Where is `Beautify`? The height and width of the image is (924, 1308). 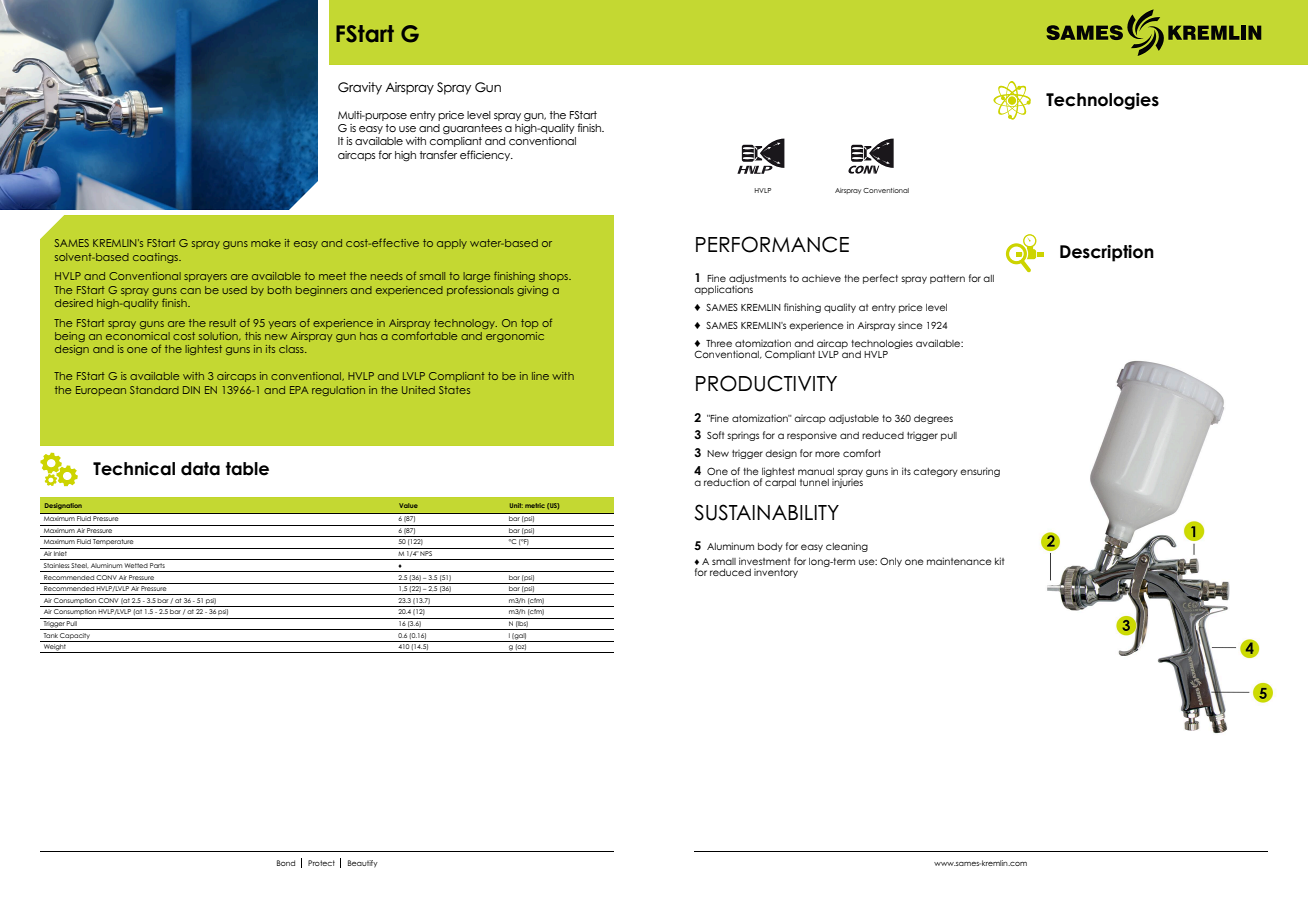 Beautify is located at coordinates (363, 864).
